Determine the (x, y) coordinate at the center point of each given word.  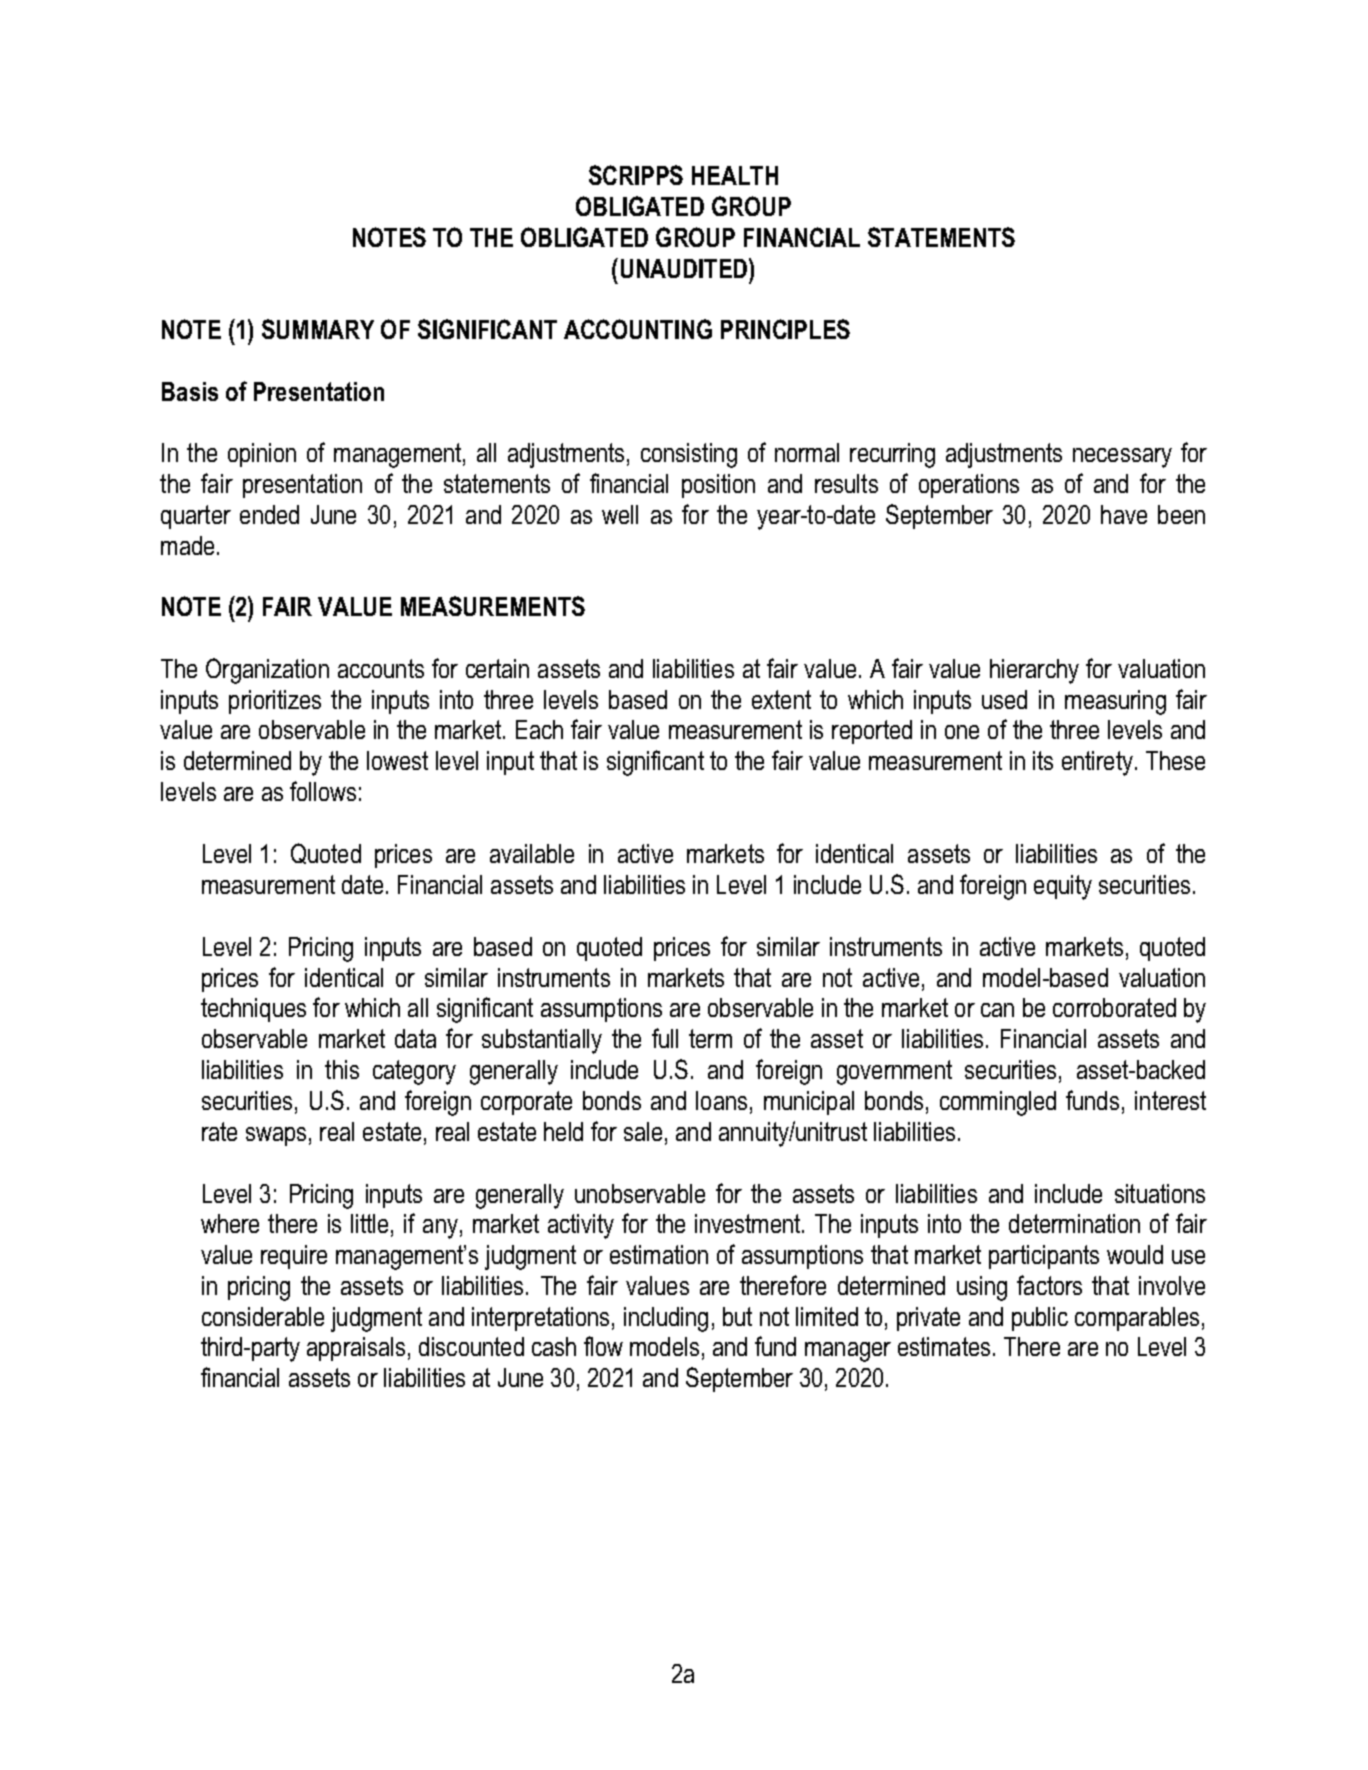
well (620, 514)
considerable (263, 1316)
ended (269, 514)
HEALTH (735, 175)
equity (1063, 887)
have (1124, 514)
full (665, 1038)
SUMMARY (318, 329)
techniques (253, 1010)
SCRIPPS (636, 175)
